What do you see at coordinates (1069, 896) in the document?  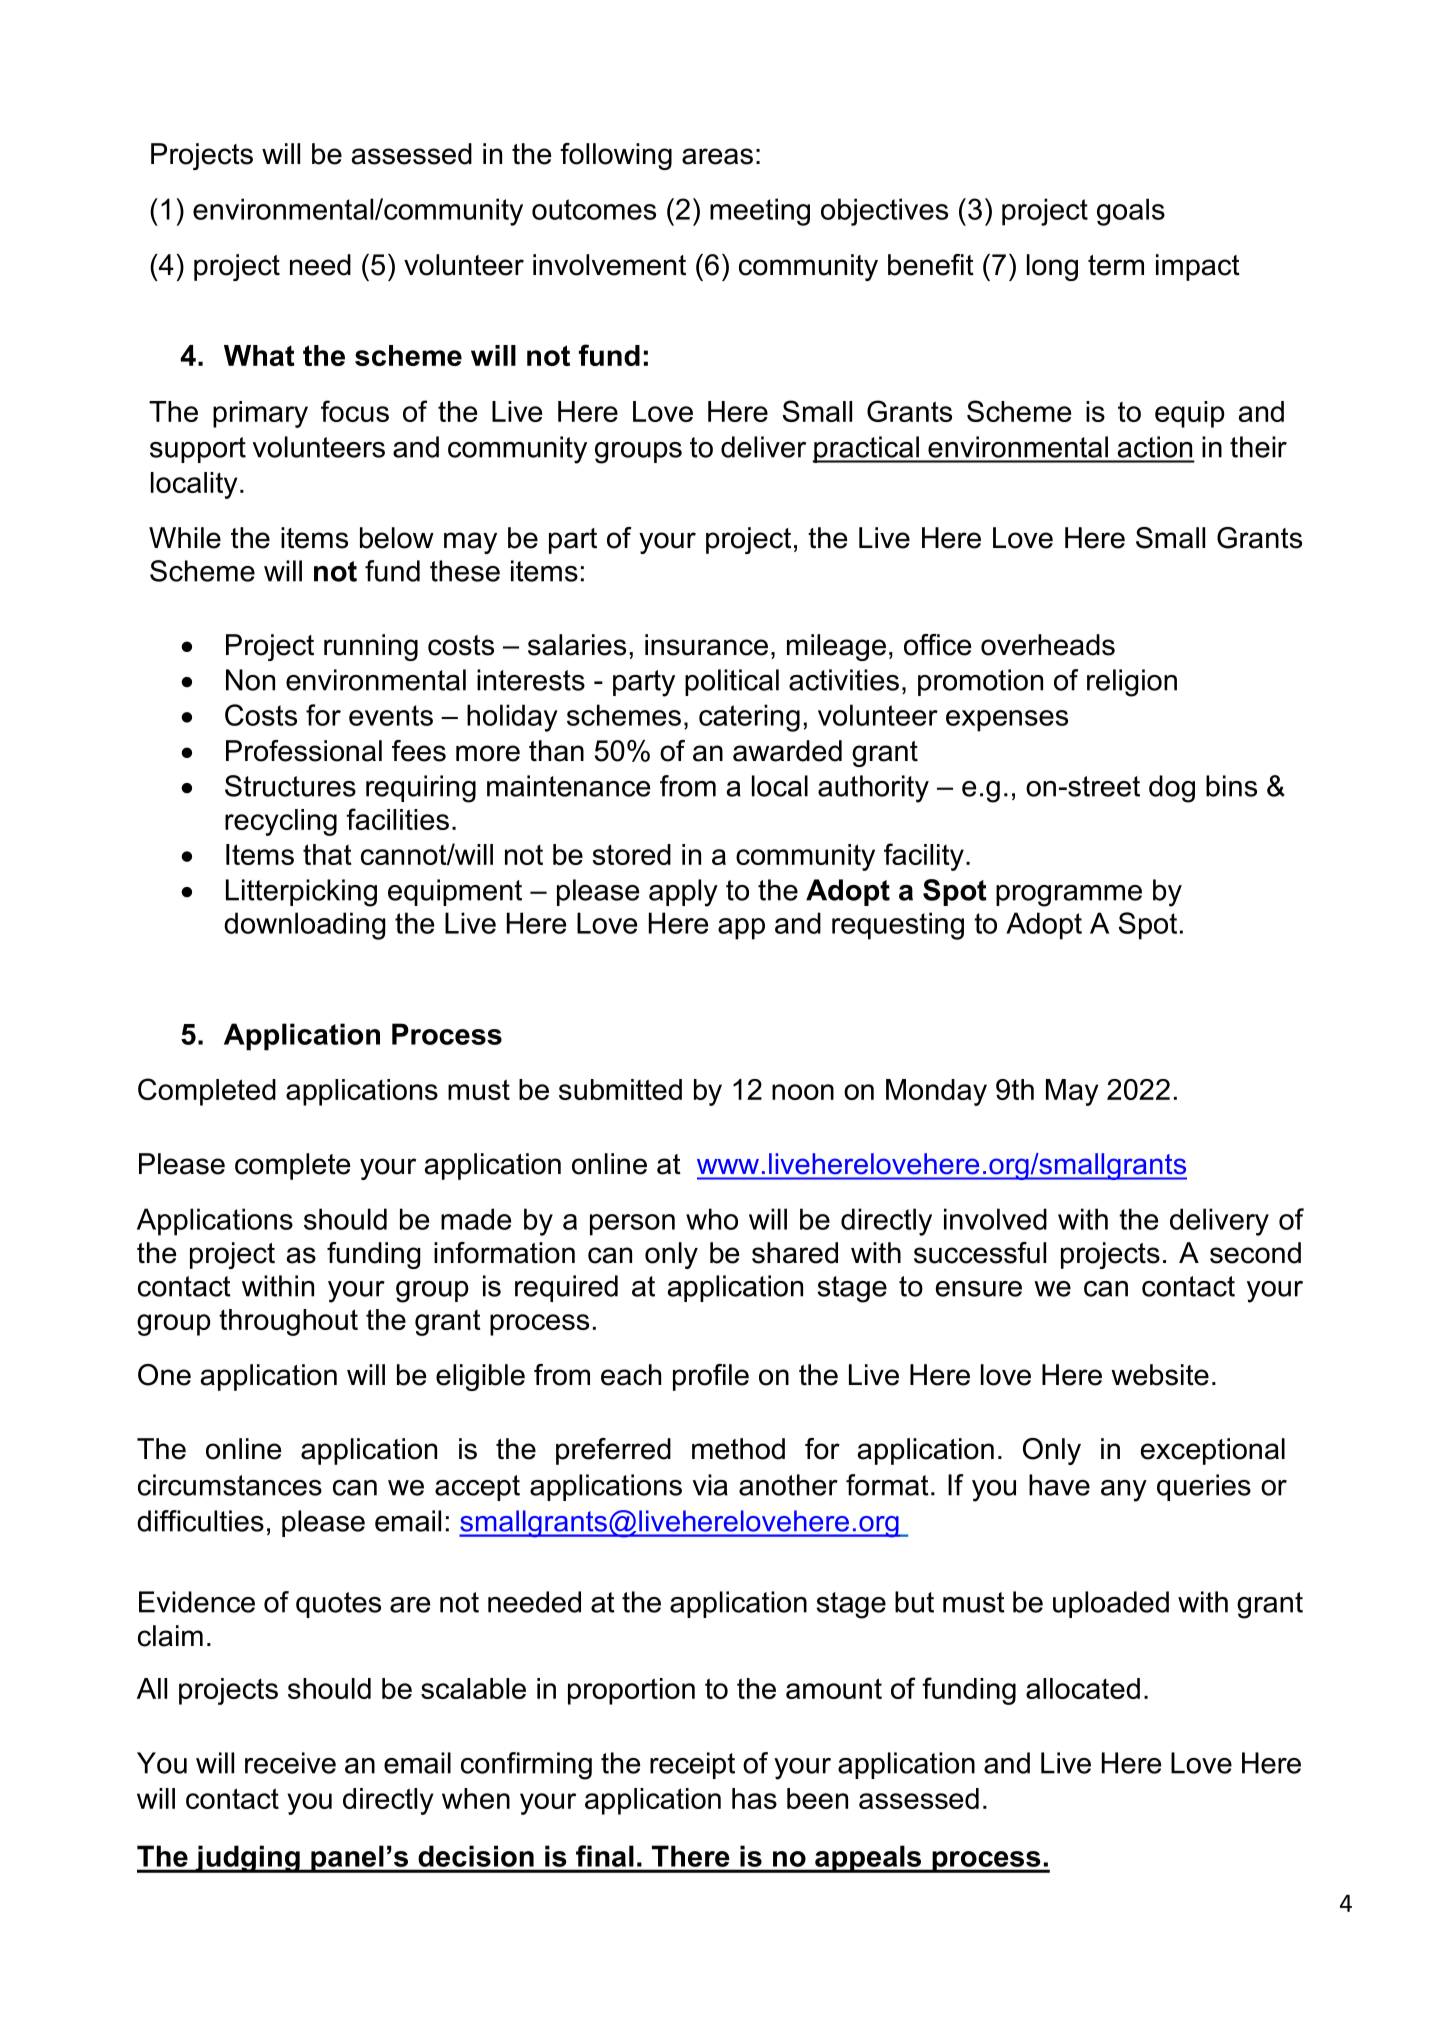 I see `programme` at bounding box center [1069, 896].
